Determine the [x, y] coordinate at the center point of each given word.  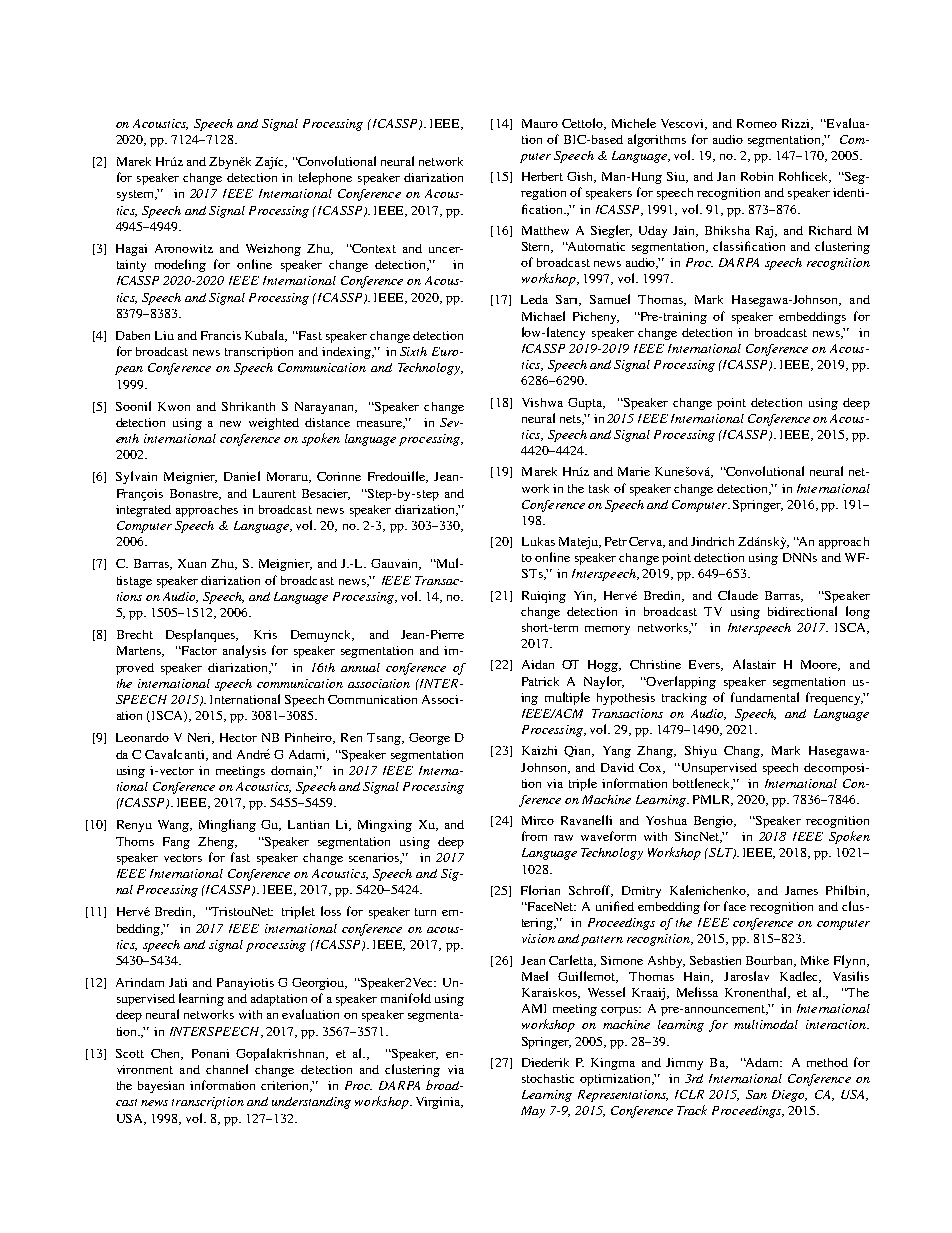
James [801, 890]
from [534, 836]
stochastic [548, 1078]
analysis [244, 651]
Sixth [413, 351]
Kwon [174, 406]
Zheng [217, 843]
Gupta [586, 404]
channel [227, 1069]
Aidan [538, 664]
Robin [757, 176]
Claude [738, 595]
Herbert [542, 176]
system [137, 195]
